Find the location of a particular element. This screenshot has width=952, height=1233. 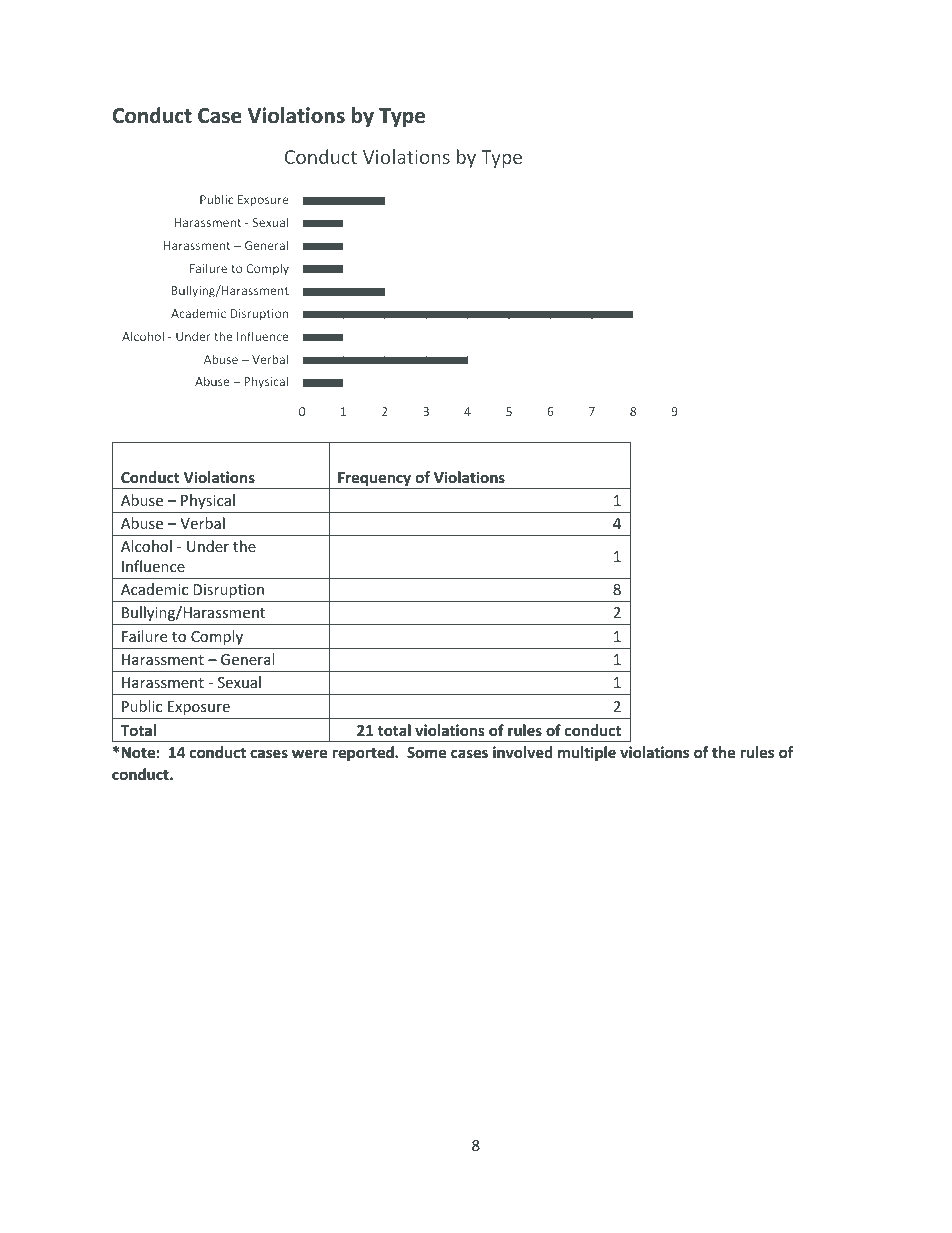

Some is located at coordinates (427, 752).
